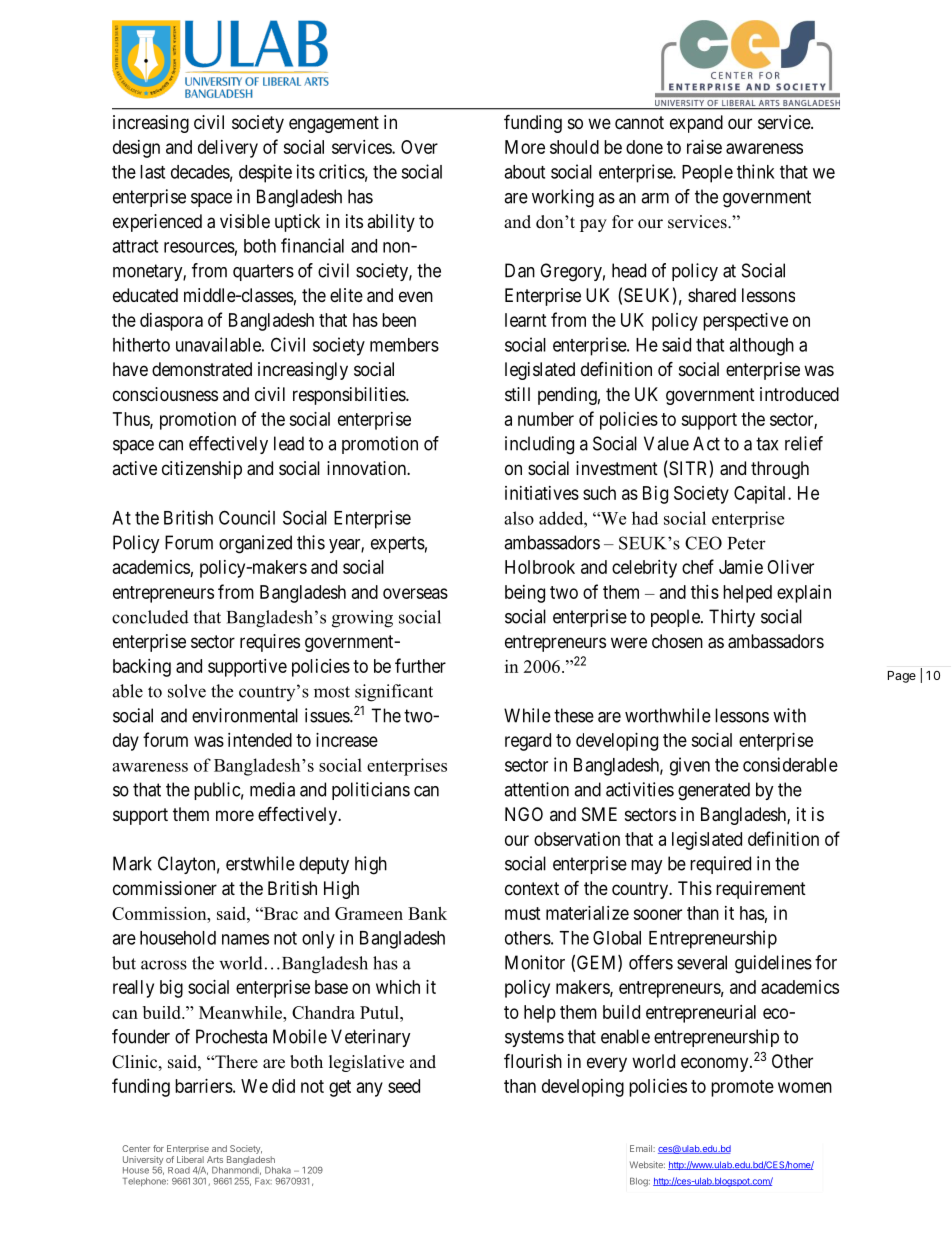 This screenshot has width=952, height=1233. I want to click on Arts, so click(215, 1159).
